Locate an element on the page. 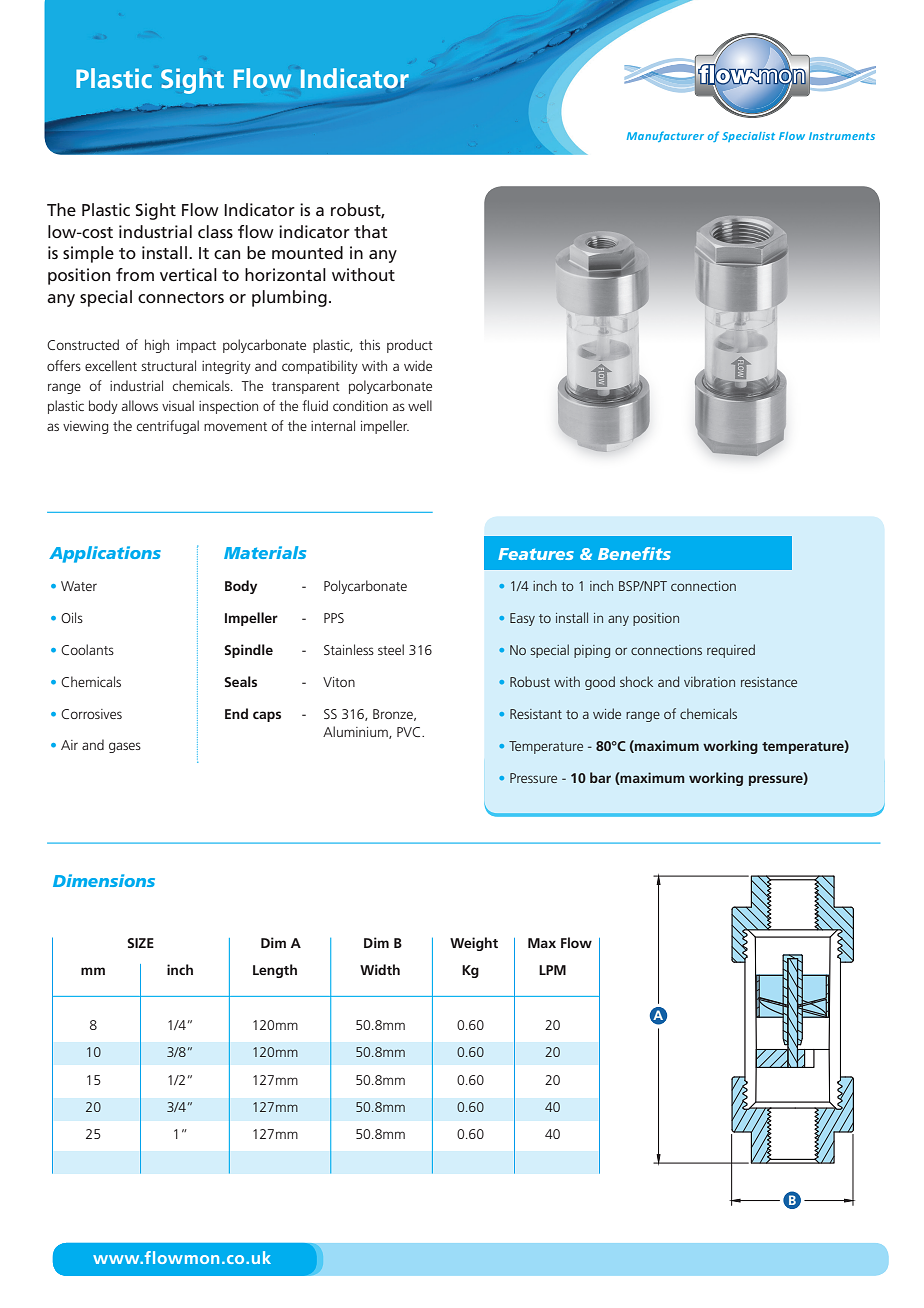 The width and height of the image is (924, 1308). SIZE is located at coordinates (140, 943).
